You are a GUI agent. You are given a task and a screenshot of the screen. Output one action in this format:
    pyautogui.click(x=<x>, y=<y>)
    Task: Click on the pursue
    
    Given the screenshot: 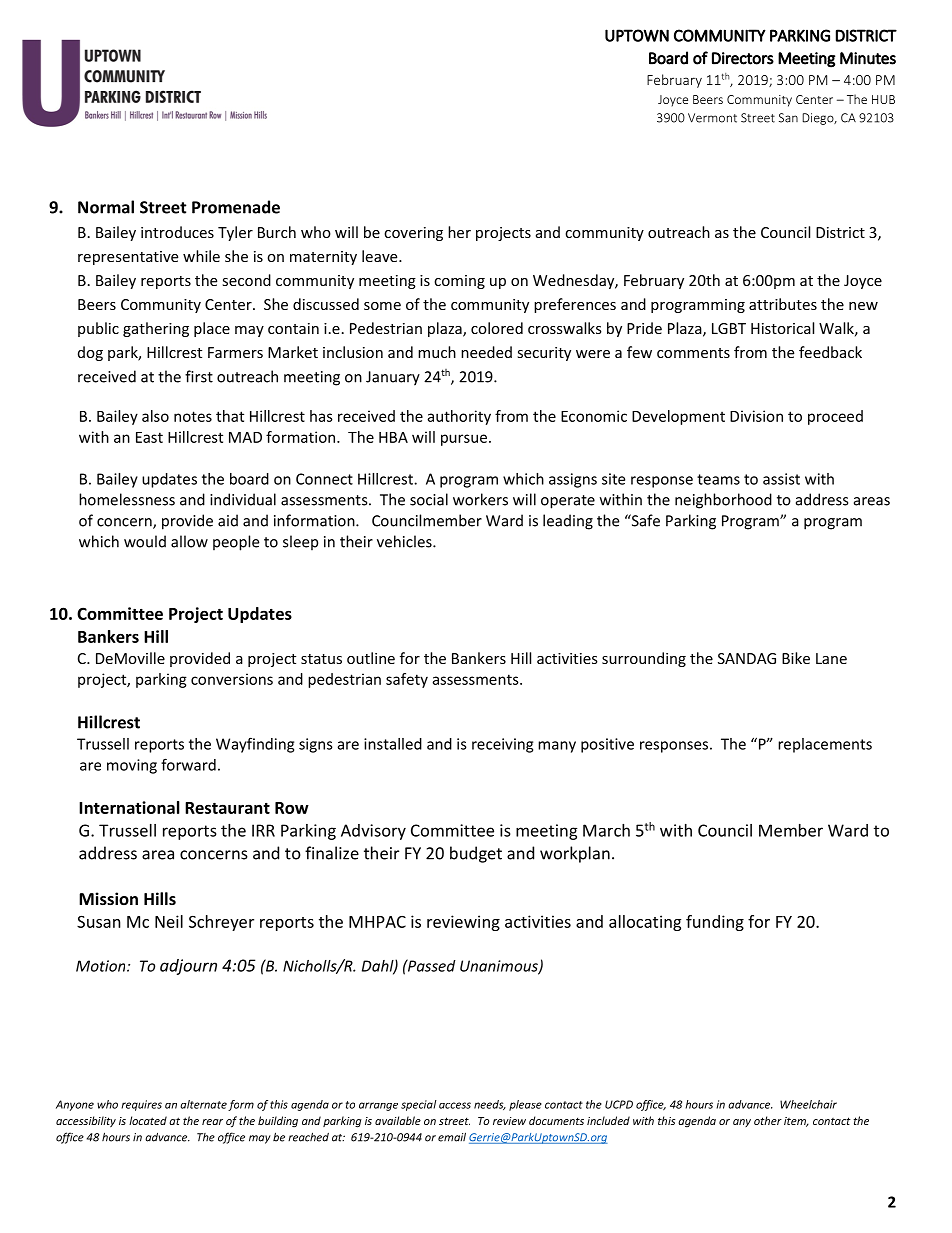 What is the action you would take?
    pyautogui.click(x=464, y=440)
